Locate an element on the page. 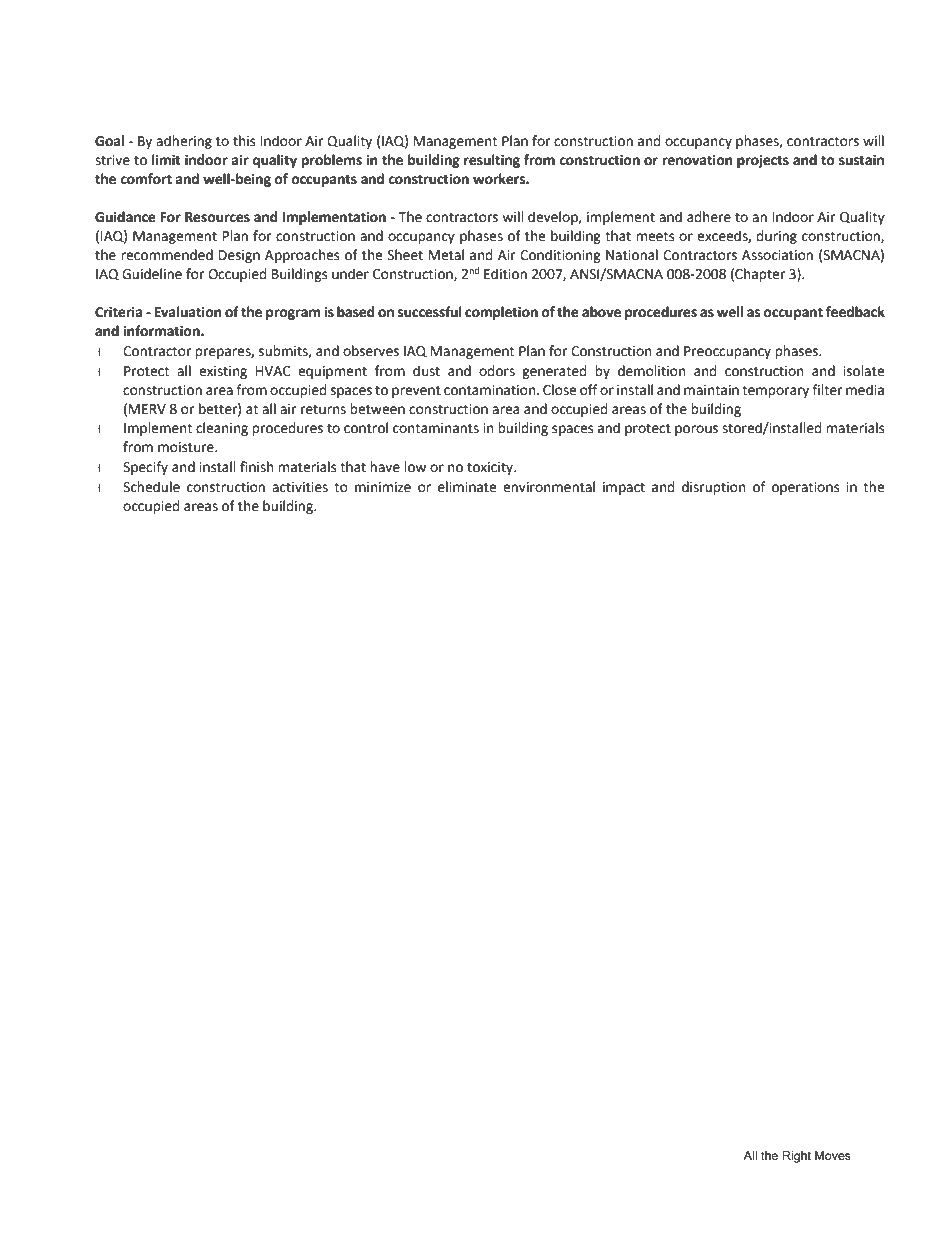 This document has width=952, height=1233. environmental is located at coordinates (549, 487).
